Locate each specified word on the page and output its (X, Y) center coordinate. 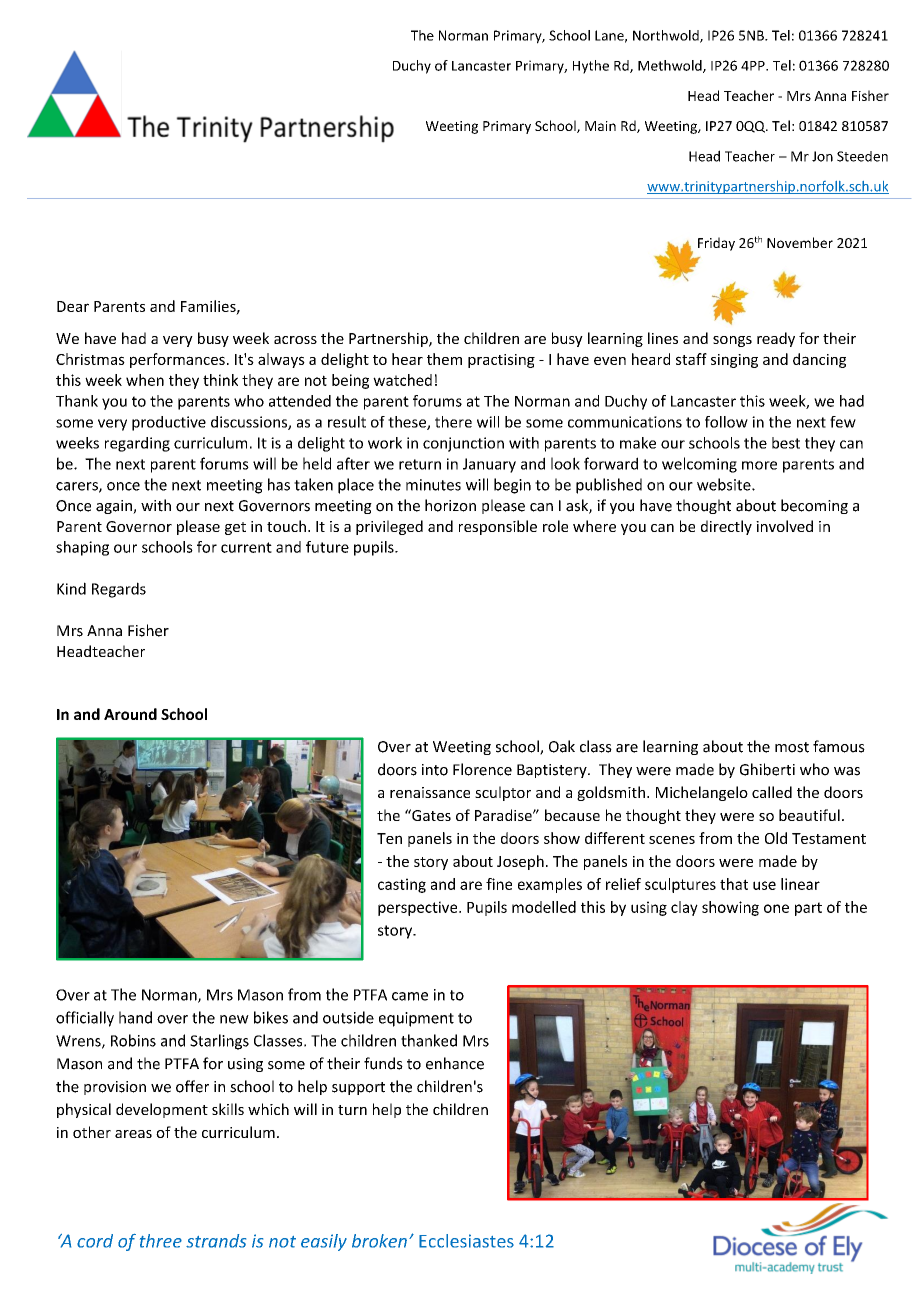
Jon (822, 156)
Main (600, 126)
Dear (73, 306)
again (115, 507)
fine (499, 884)
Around (130, 714)
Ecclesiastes (466, 1241)
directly (726, 527)
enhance (455, 1063)
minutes (433, 485)
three (161, 1241)
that (734, 884)
